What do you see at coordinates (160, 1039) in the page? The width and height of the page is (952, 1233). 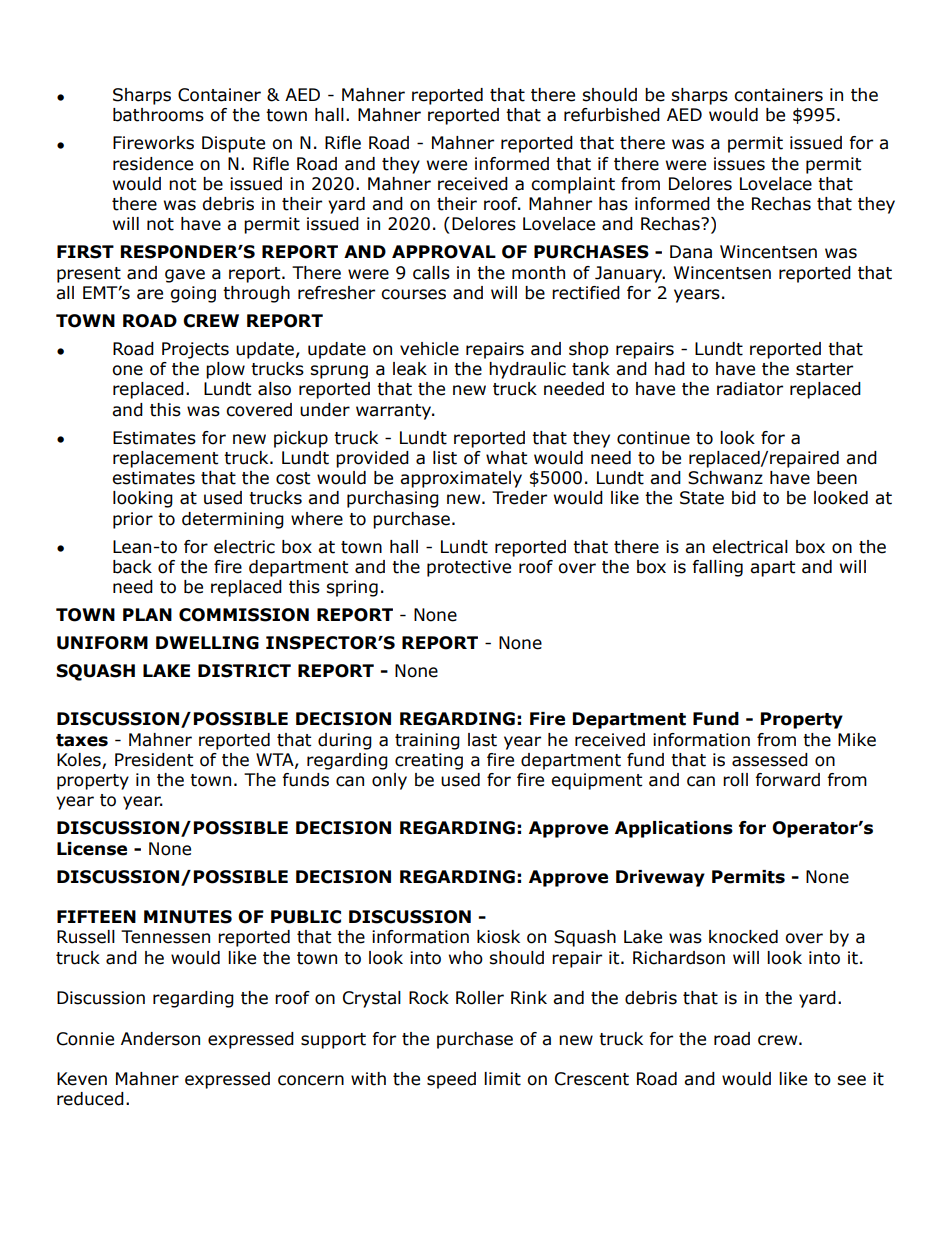 I see `Anderson` at bounding box center [160, 1039].
